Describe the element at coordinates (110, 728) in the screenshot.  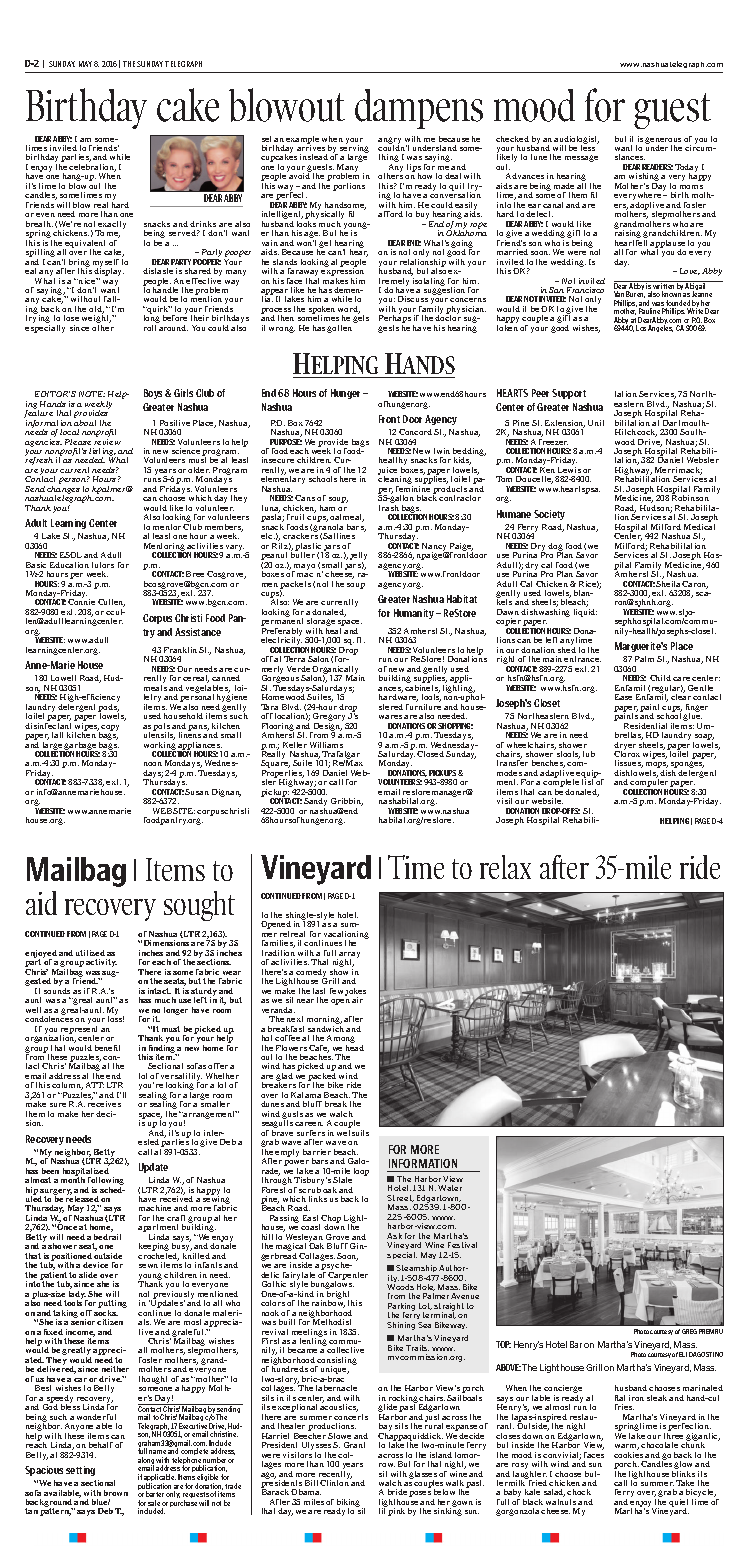
I see `copy` at that location.
